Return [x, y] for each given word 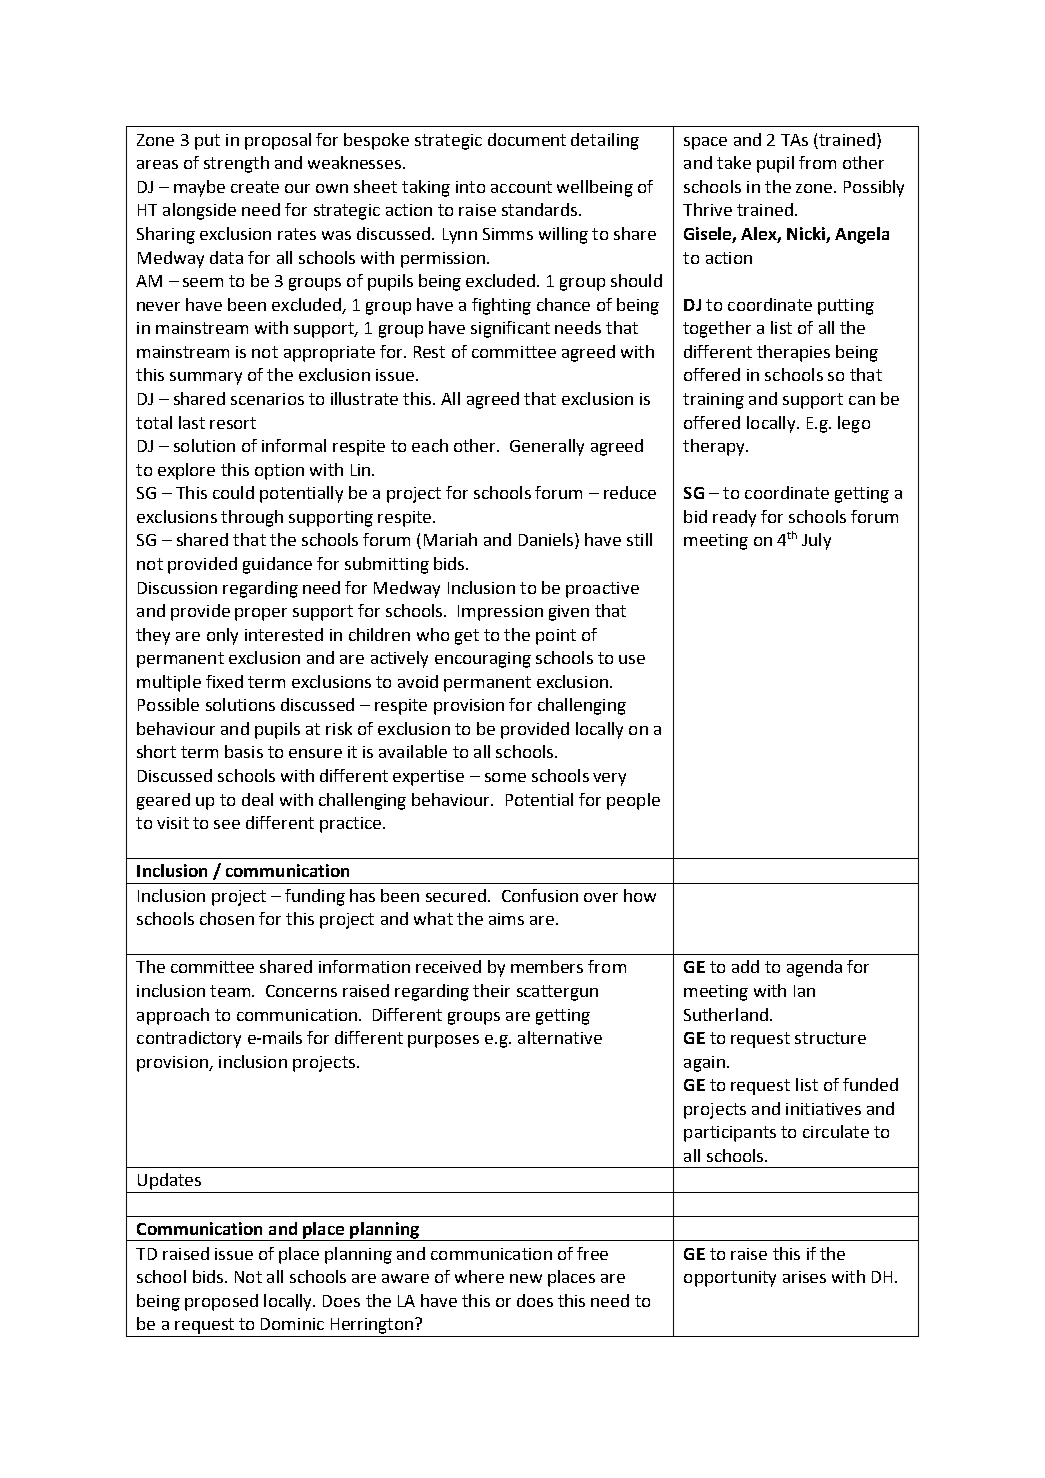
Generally [547, 447]
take [734, 162]
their [491, 990]
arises [804, 1277]
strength [236, 164]
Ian [804, 991]
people [633, 801]
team [230, 991]
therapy [715, 447]
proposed [221, 1302]
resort [233, 423]
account [521, 187]
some [505, 777]
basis [244, 751]
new [526, 1278]
